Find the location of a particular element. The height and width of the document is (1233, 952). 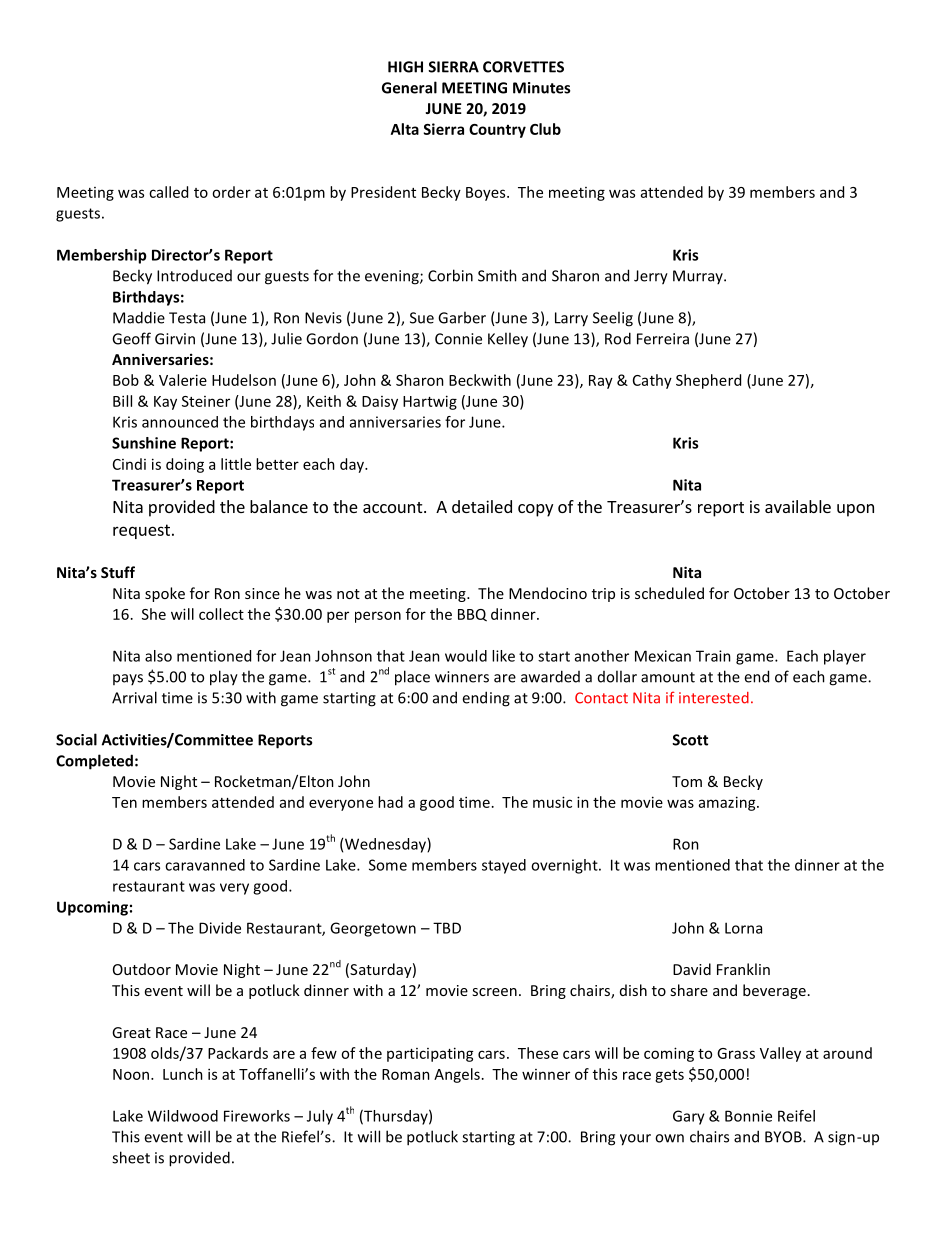

BBQ is located at coordinates (472, 615).
